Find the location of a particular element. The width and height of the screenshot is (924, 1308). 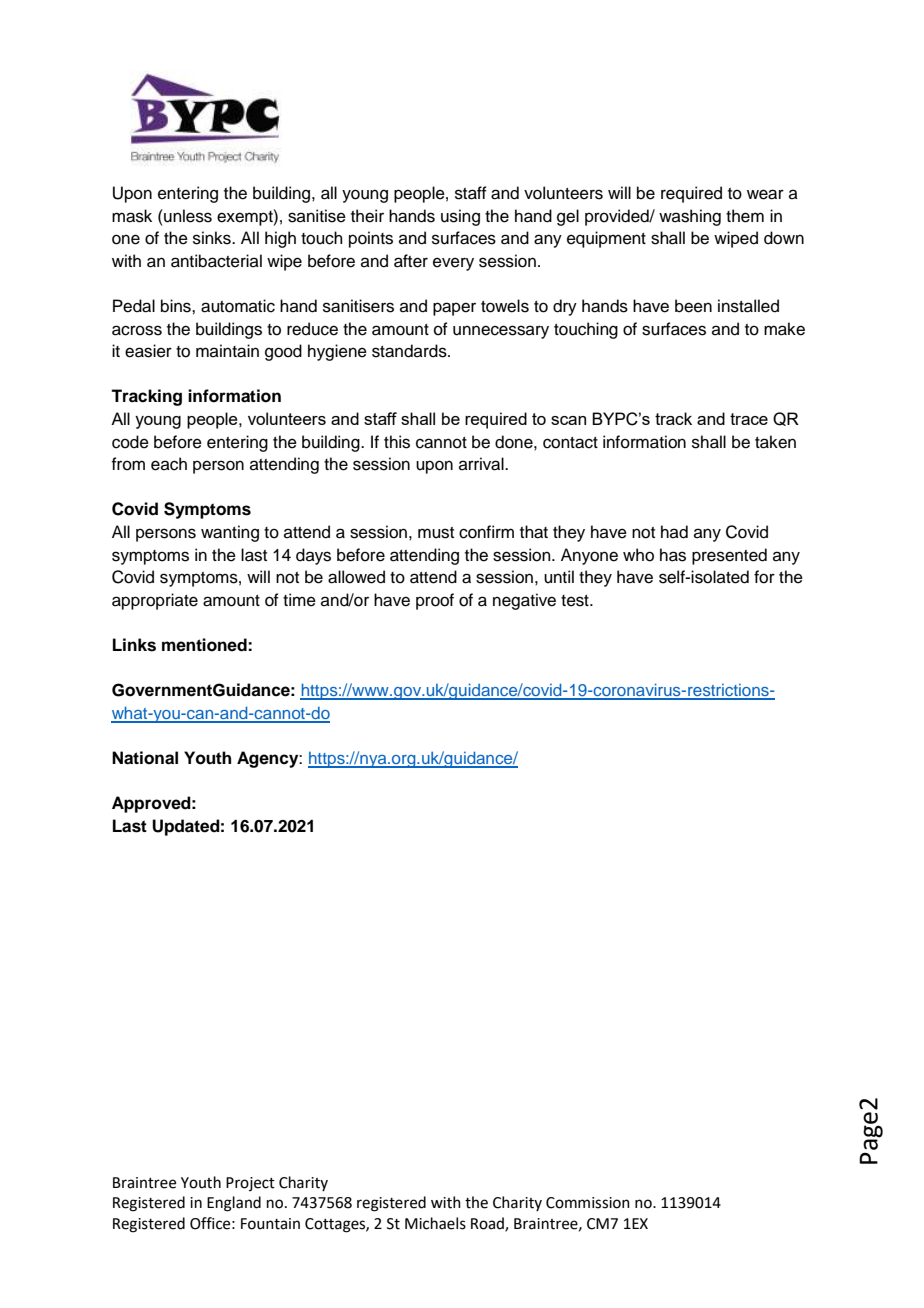

proof is located at coordinates (435, 601).
